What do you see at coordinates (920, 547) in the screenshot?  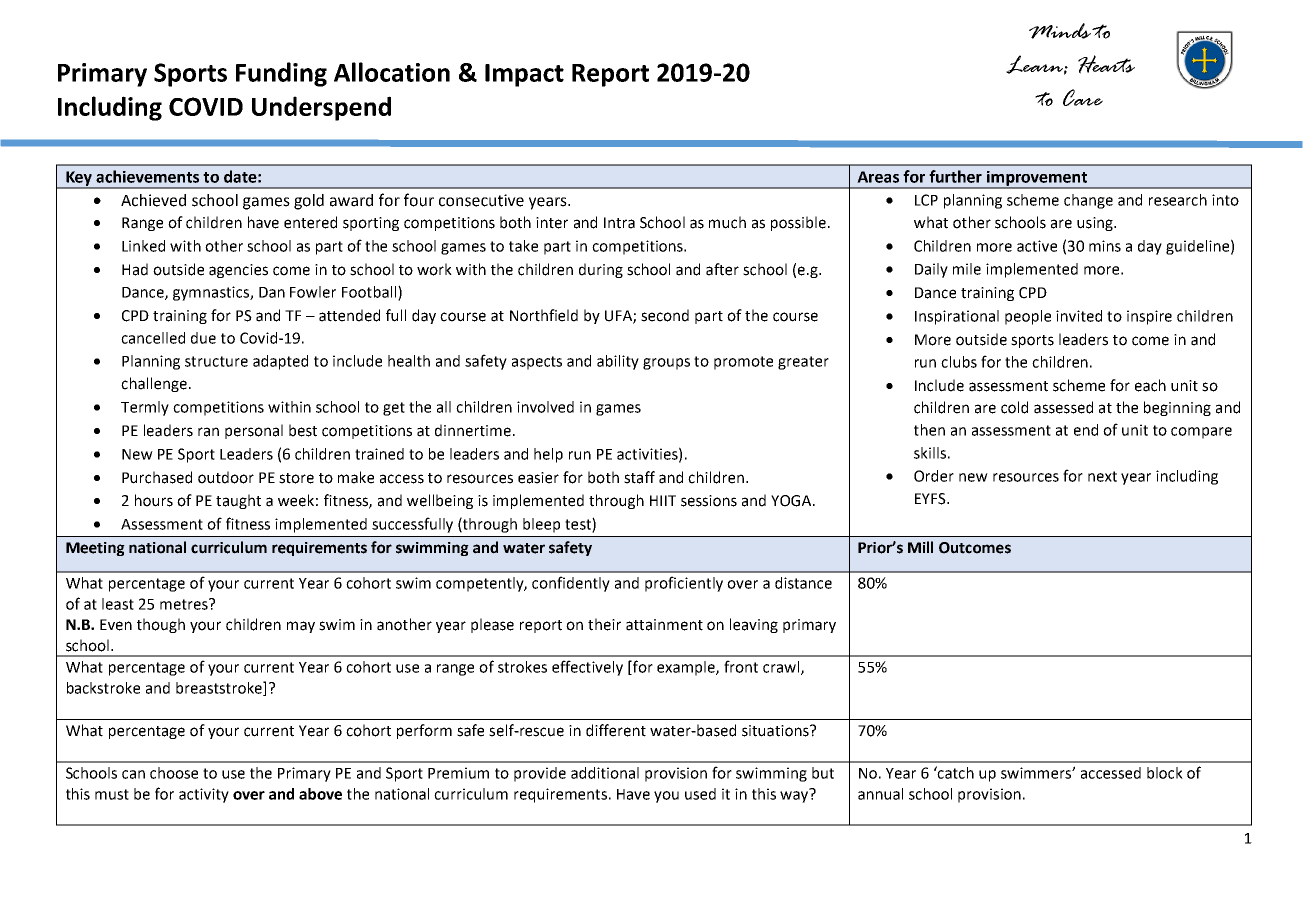 I see `Mill` at bounding box center [920, 547].
